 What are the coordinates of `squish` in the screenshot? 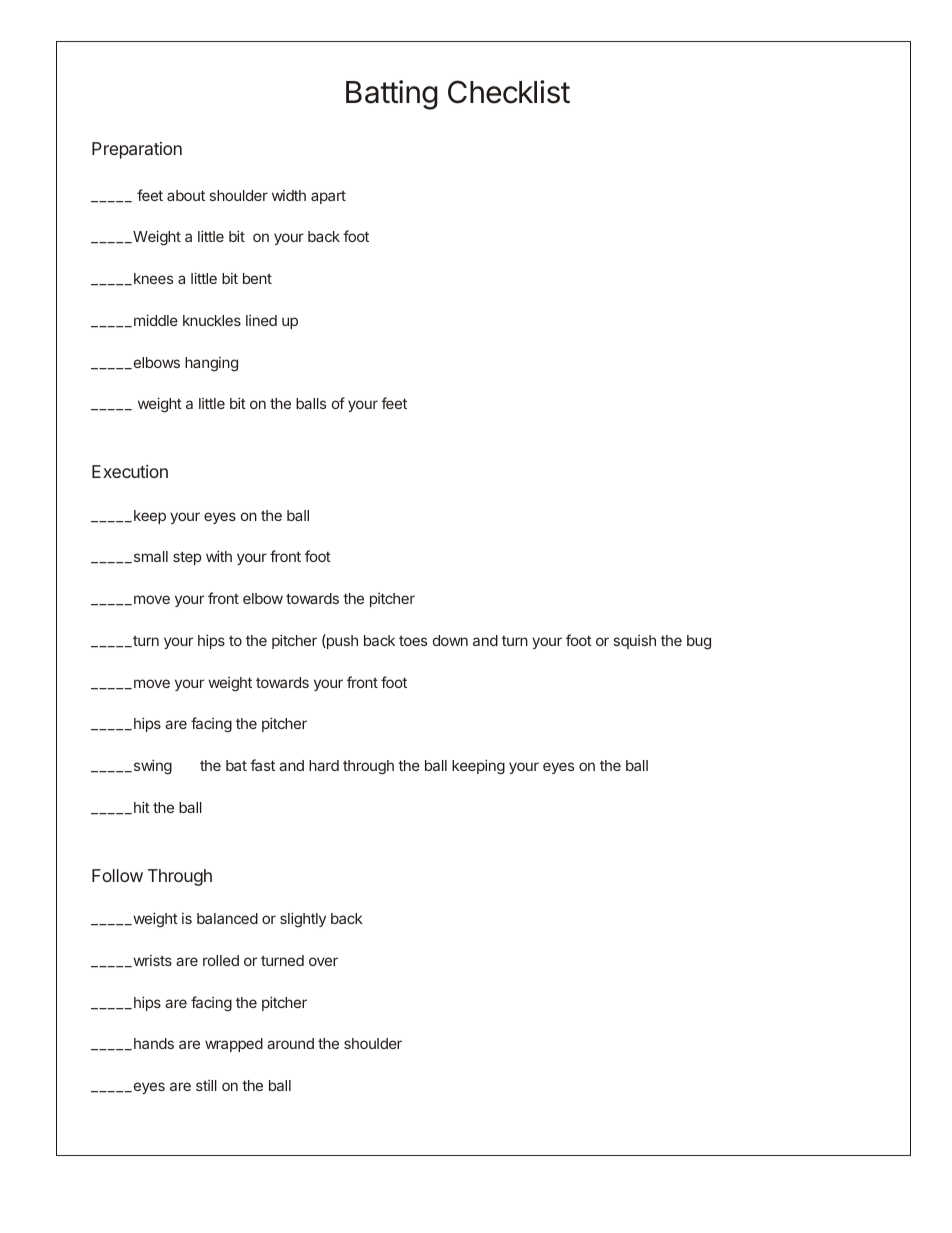 It's located at (634, 642).
